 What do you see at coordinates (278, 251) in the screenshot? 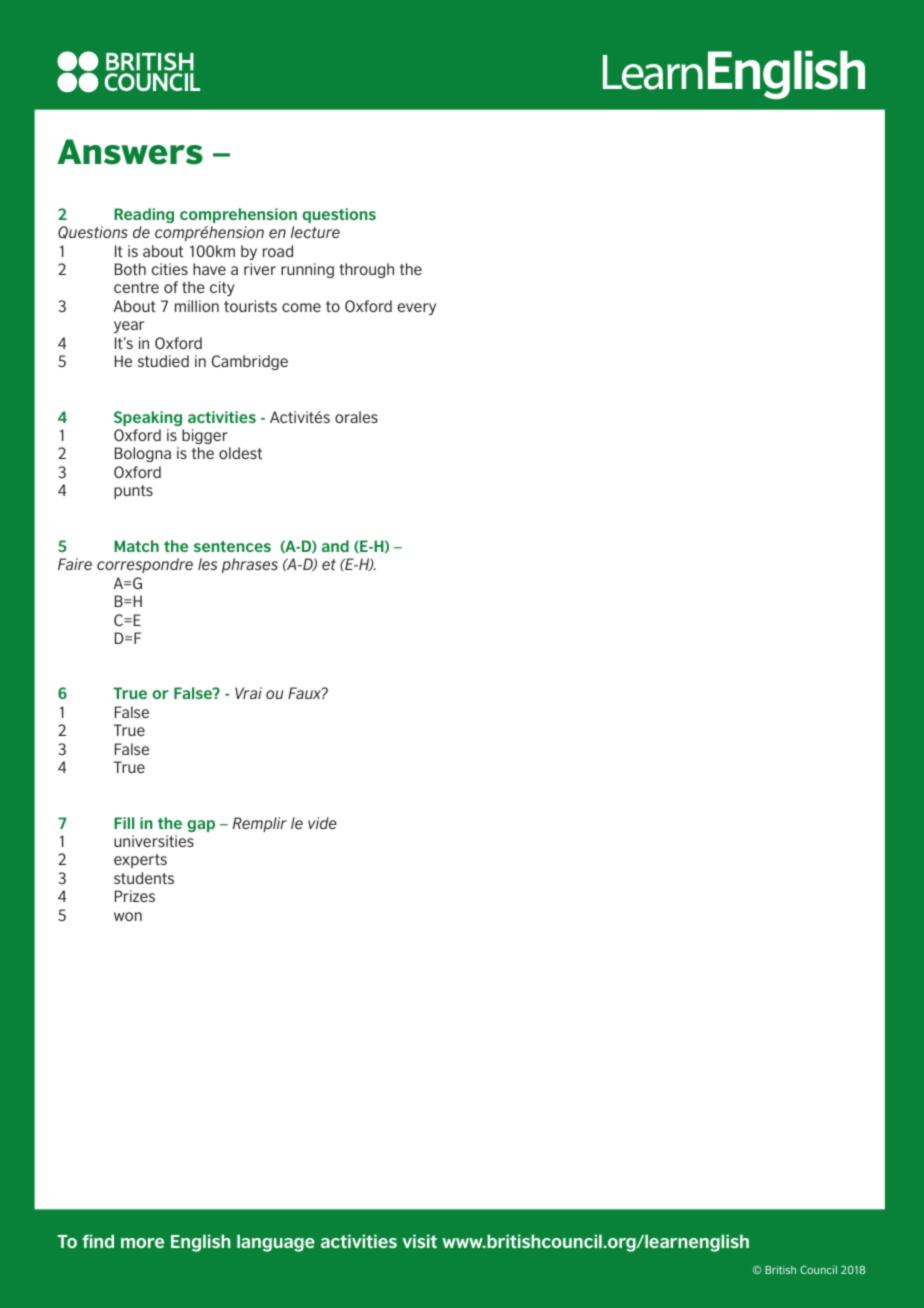
I see `road` at bounding box center [278, 251].
